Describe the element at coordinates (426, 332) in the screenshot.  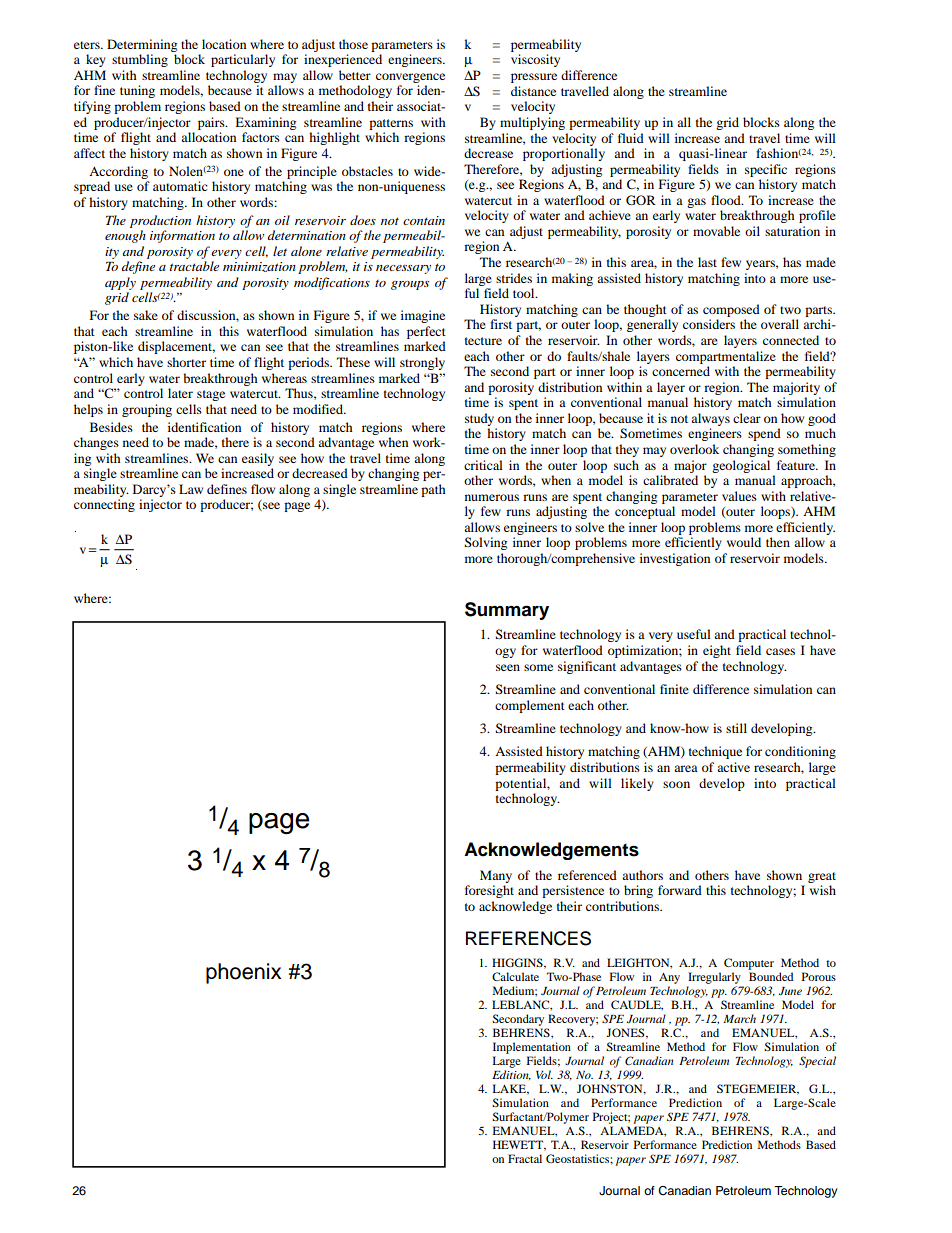
I see `perfect` at that location.
